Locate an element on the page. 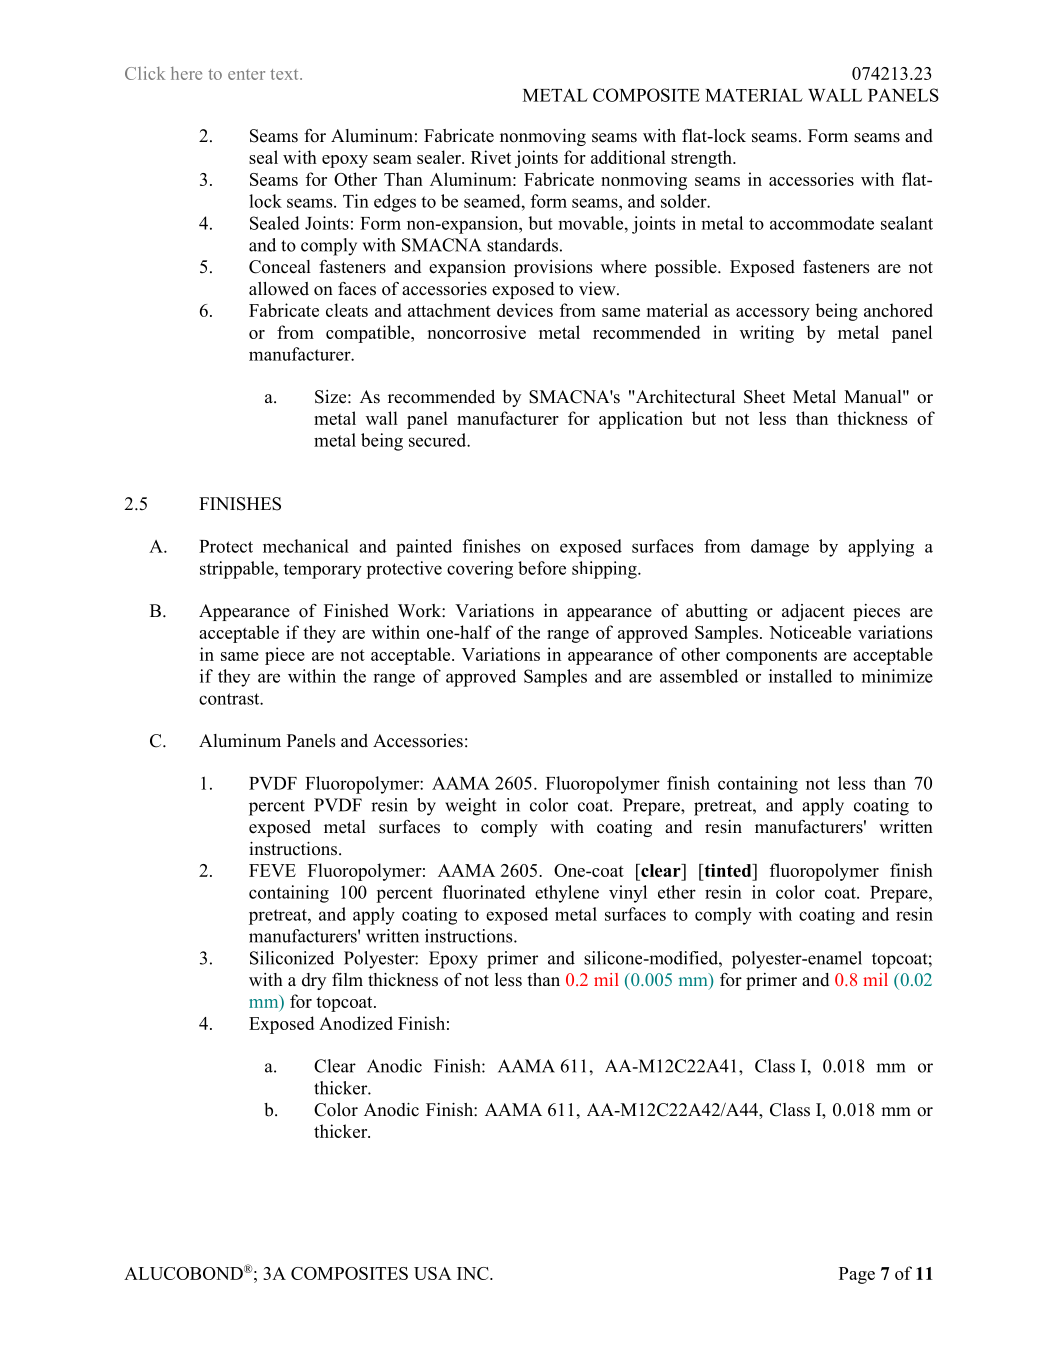  before is located at coordinates (542, 568).
